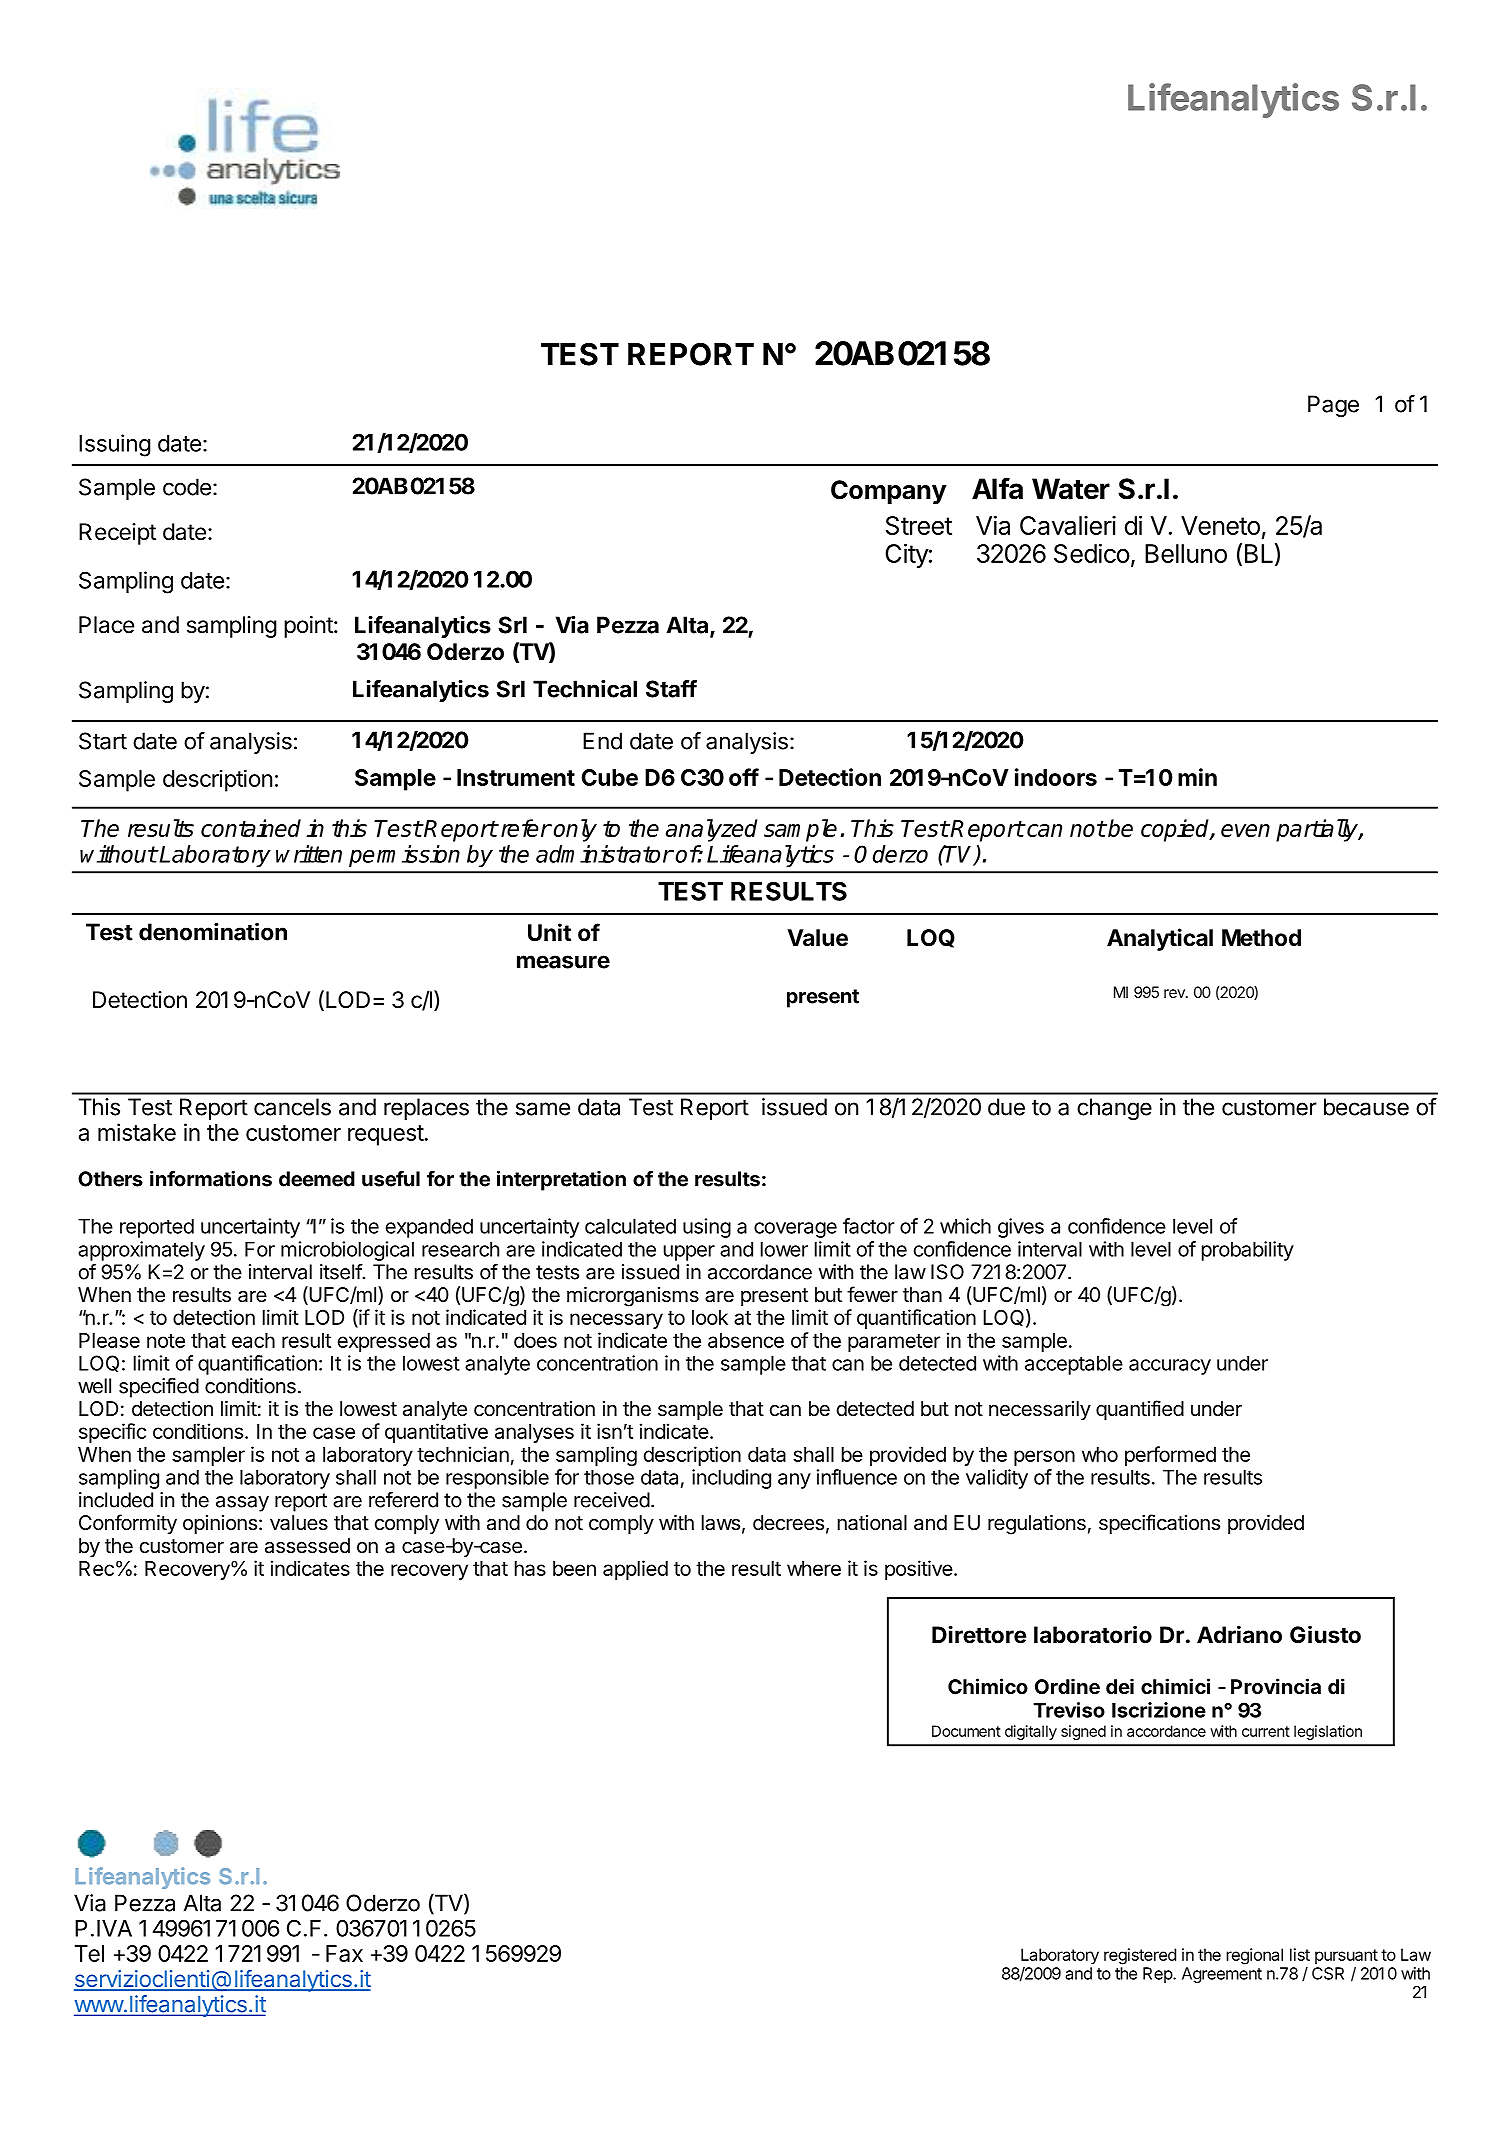 Image resolution: width=1509 pixels, height=2136 pixels. I want to click on Fax, so click(344, 1953).
